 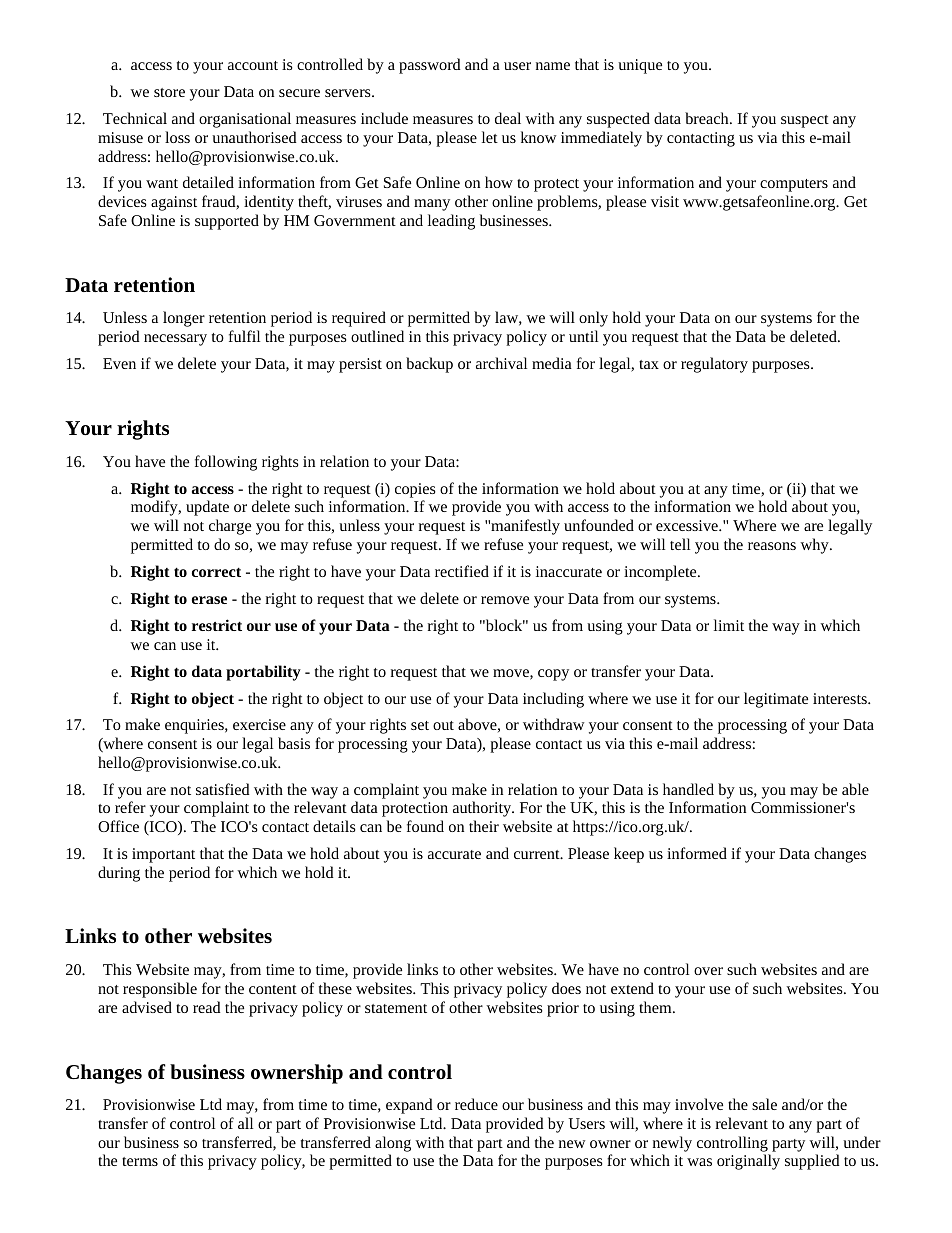 What do you see at coordinates (855, 789) in the page?
I see `able` at bounding box center [855, 789].
